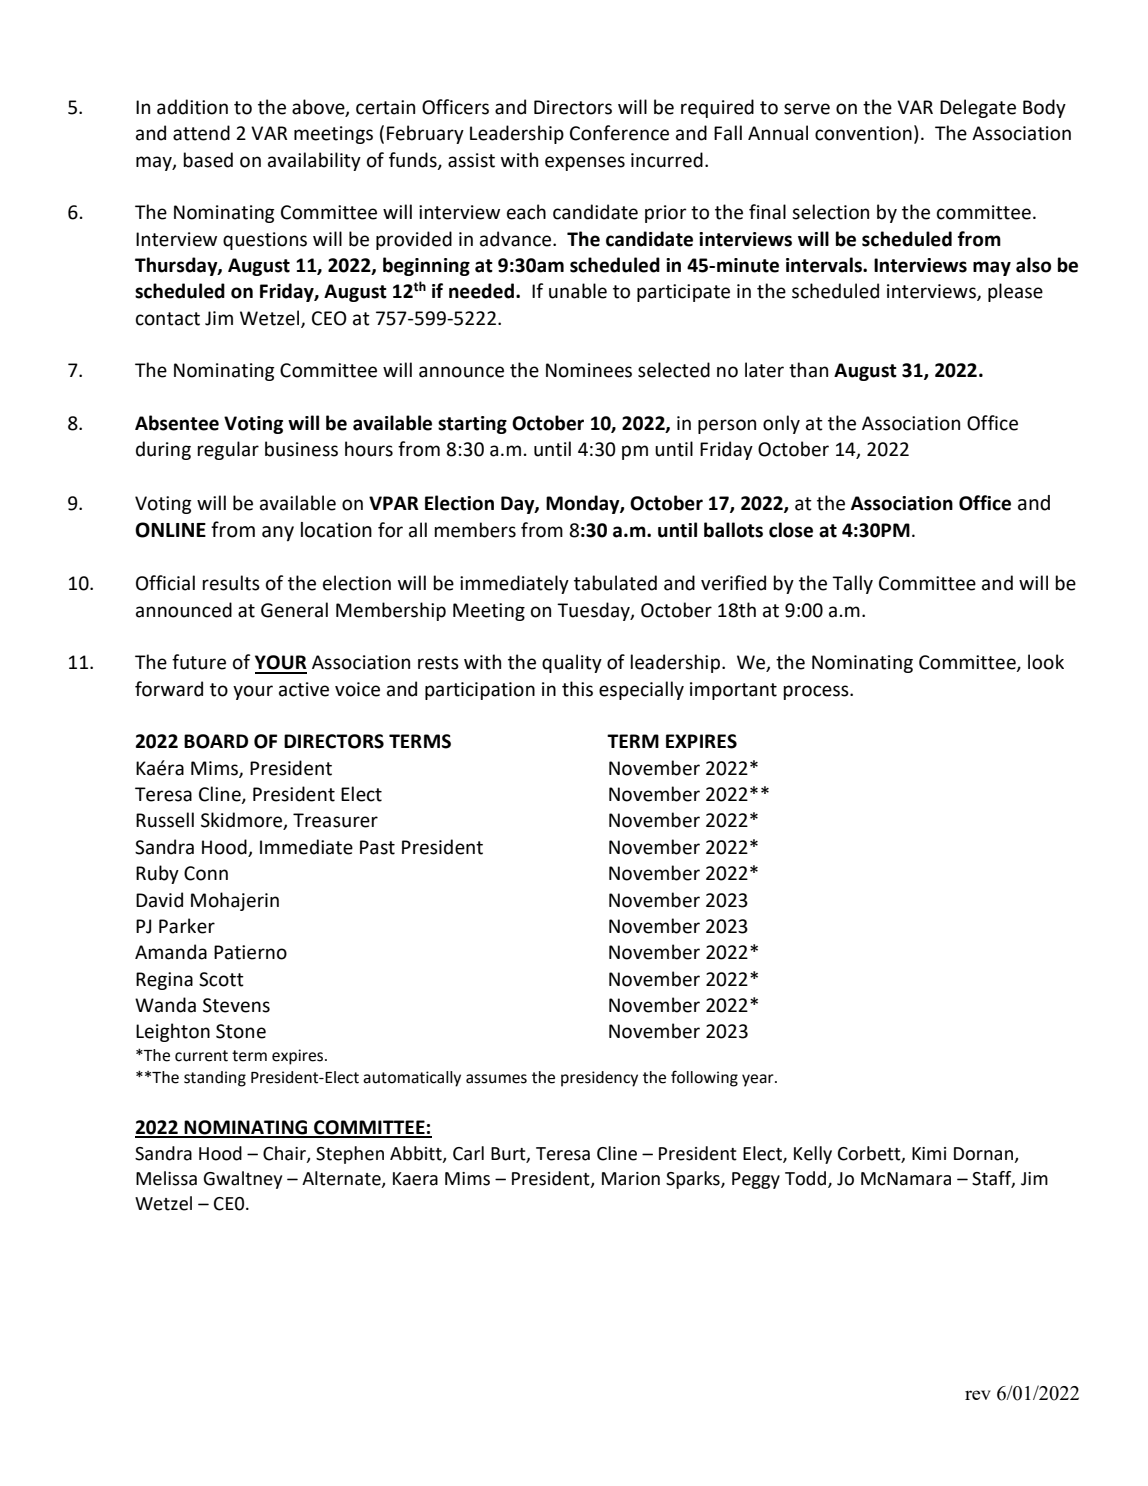  I want to click on year, so click(759, 1080).
